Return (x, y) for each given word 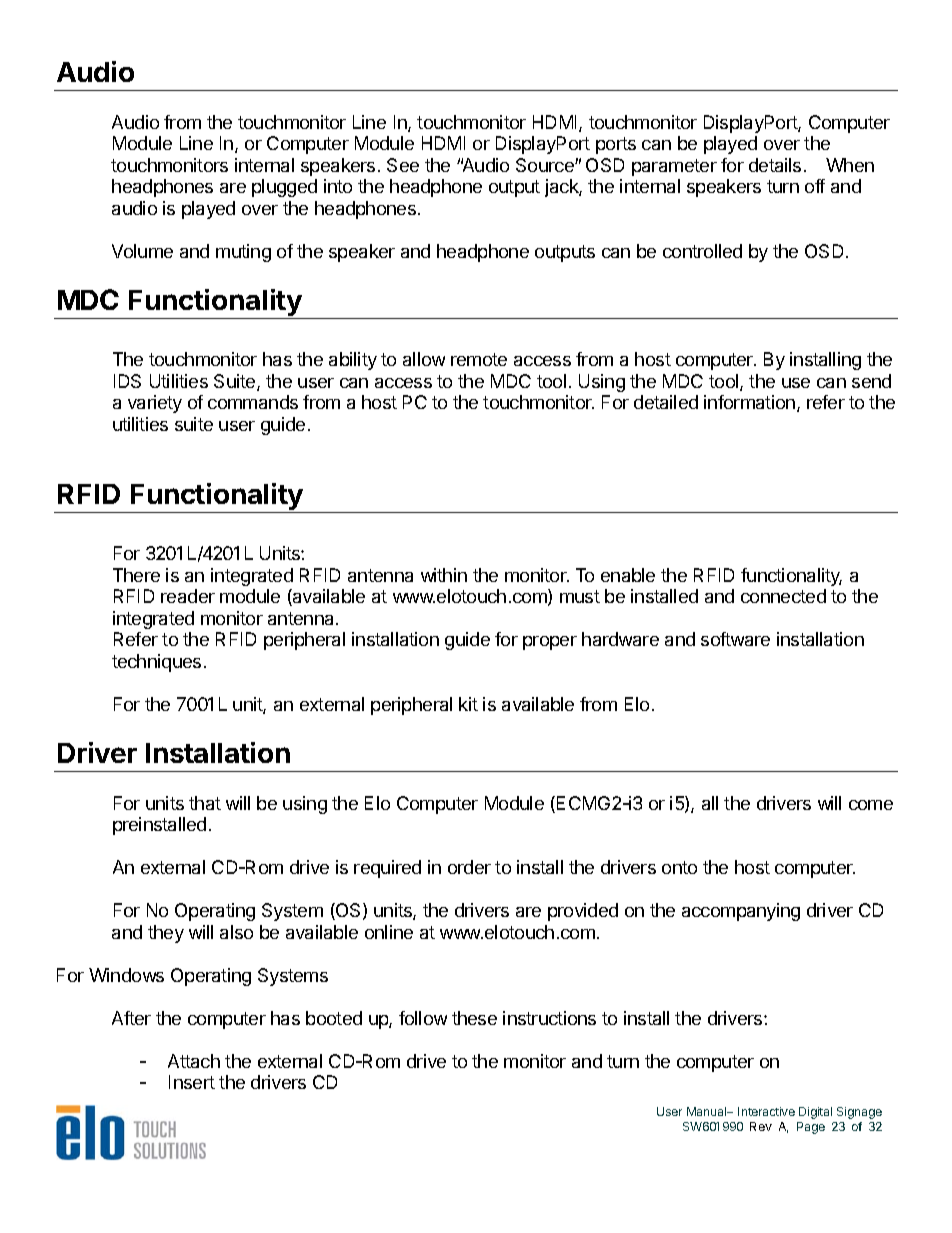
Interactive (766, 1111)
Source (546, 165)
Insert (192, 1082)
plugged (284, 188)
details (775, 165)
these (474, 1018)
